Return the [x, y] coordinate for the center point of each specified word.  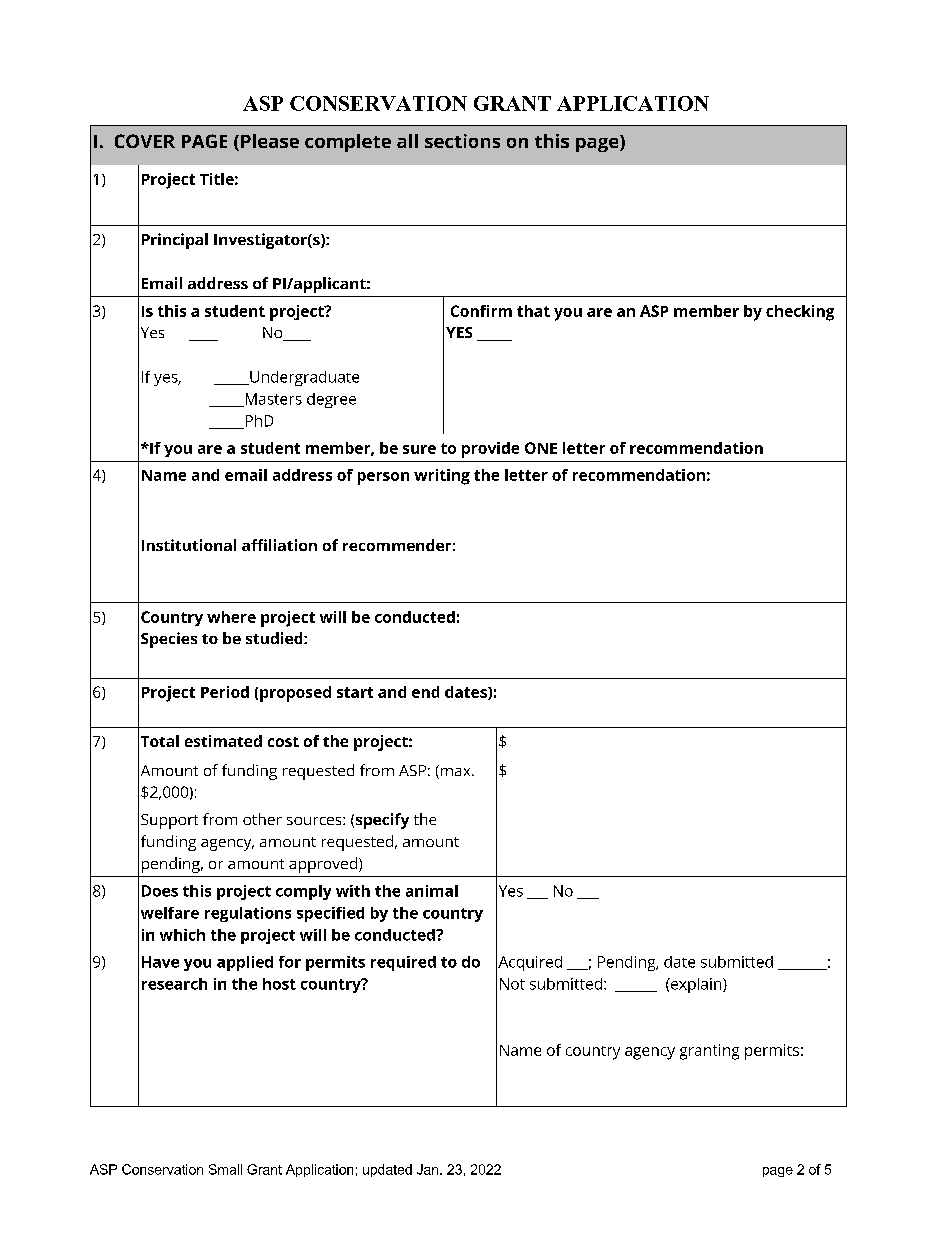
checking [800, 313]
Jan [429, 1169]
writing [442, 477]
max [455, 772]
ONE [541, 448]
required [403, 963]
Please [270, 141]
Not [512, 984]
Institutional [189, 545]
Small [225, 1169]
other [262, 819]
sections [462, 141]
